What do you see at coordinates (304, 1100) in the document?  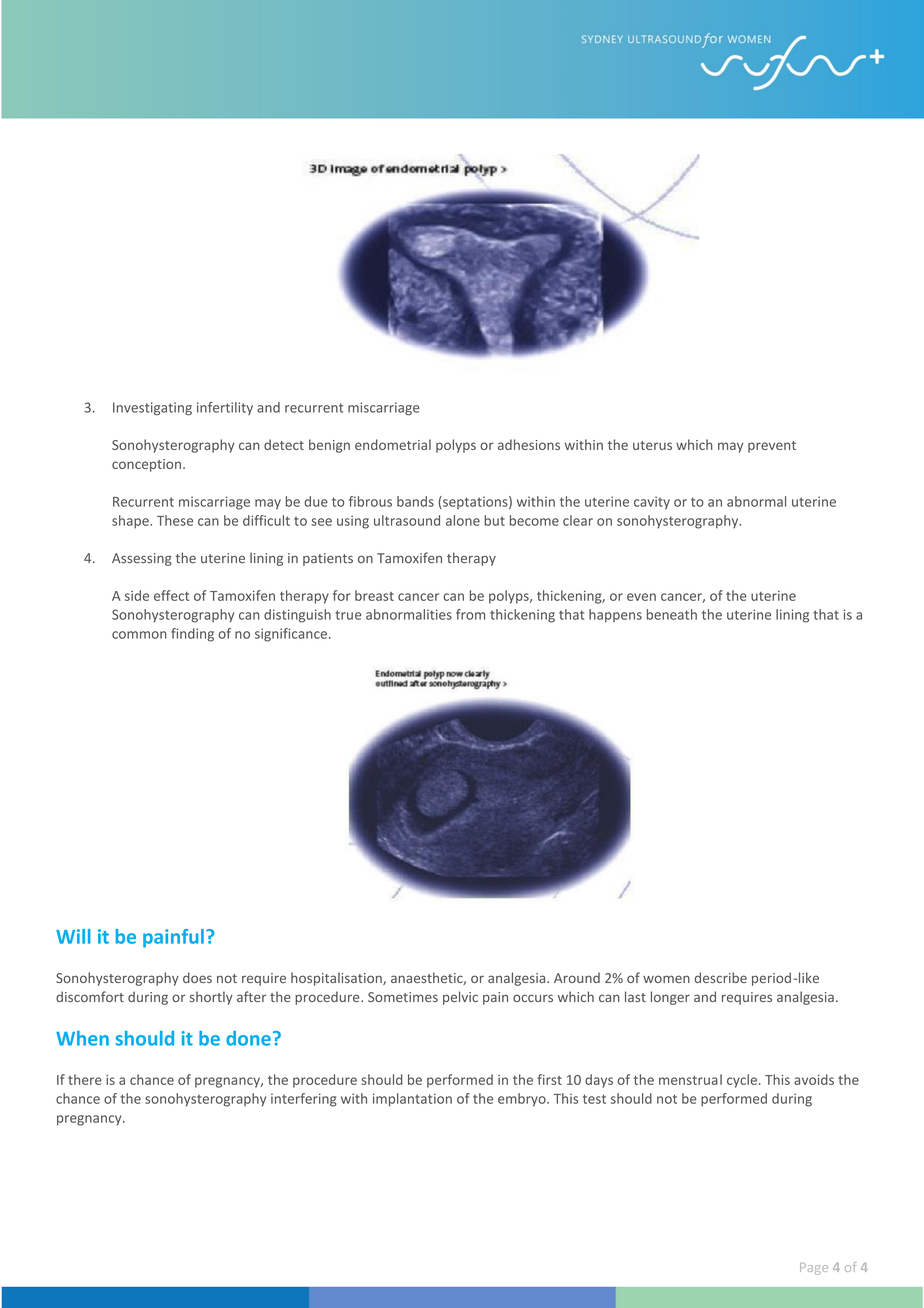 I see `interfering` at bounding box center [304, 1100].
